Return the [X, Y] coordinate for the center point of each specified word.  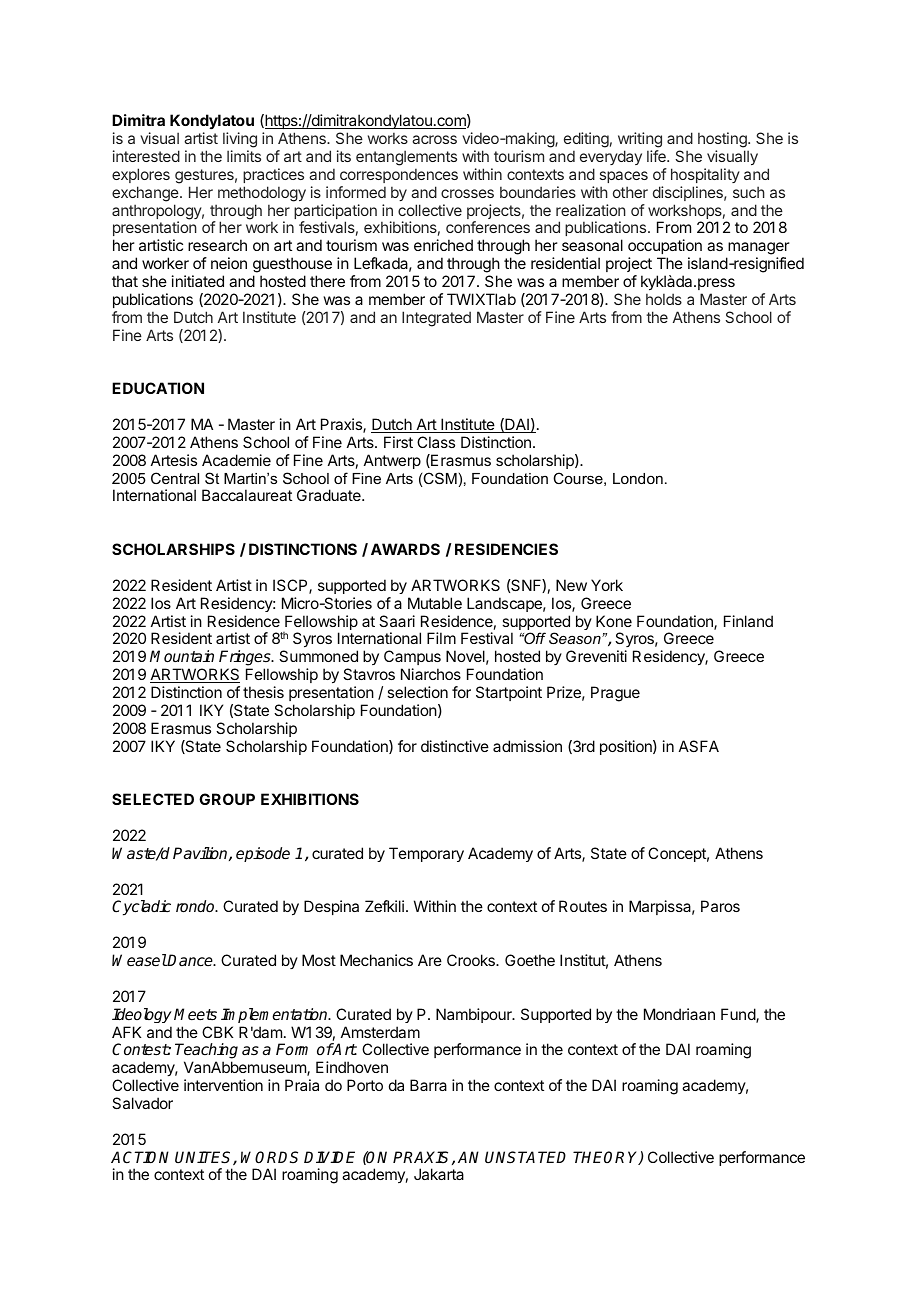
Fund [739, 1015]
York [607, 585]
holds [664, 299]
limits [244, 156]
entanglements [406, 158]
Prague [615, 694]
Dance [191, 960]
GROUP [227, 799]
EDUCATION [158, 388]
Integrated [436, 319]
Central [175, 478]
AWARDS [405, 549]
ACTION [140, 1157]
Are [430, 960]
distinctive [455, 746]
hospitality [705, 175]
